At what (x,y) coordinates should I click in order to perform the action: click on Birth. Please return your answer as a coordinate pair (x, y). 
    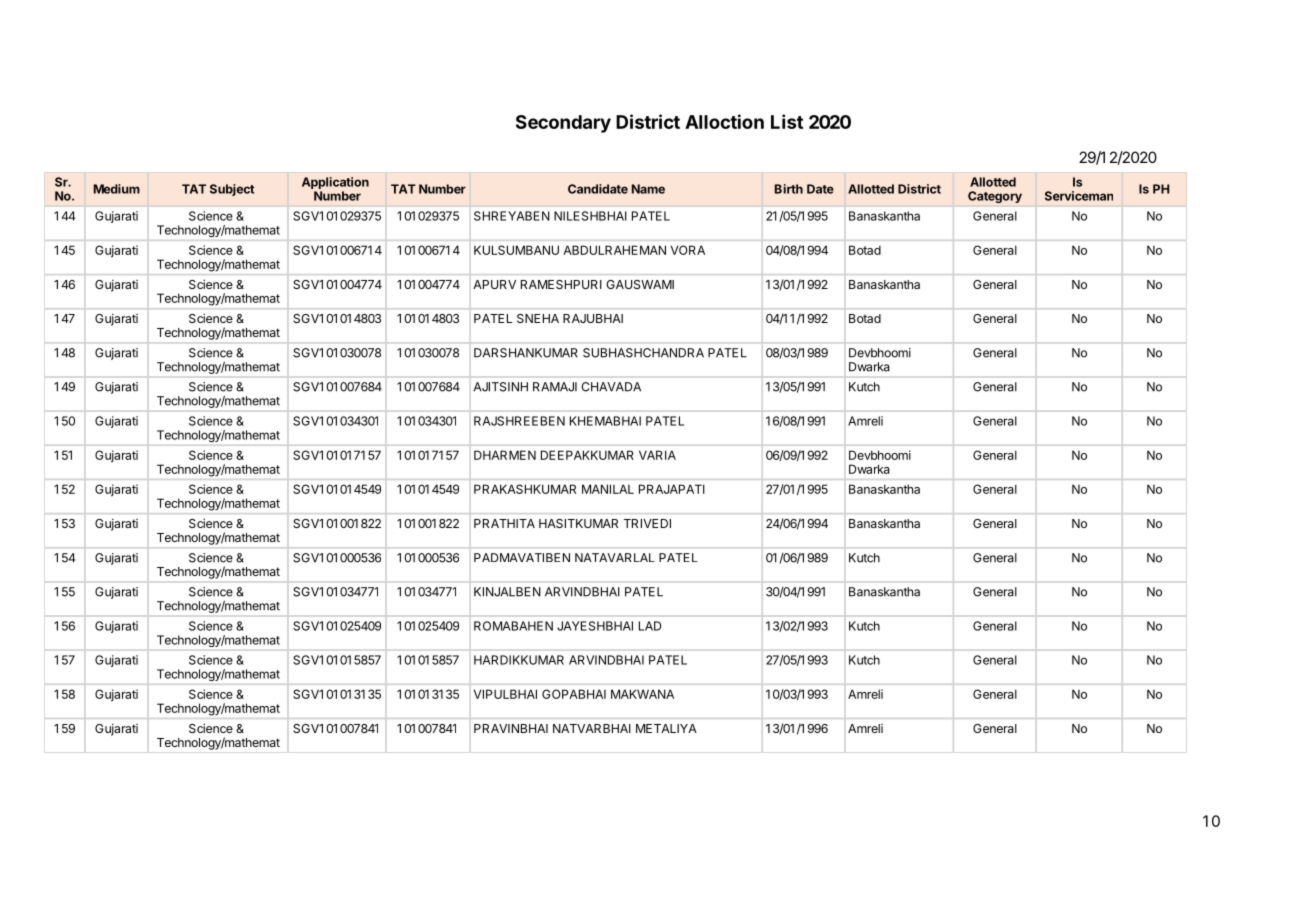
    Looking at the image, I should click on (789, 189).
